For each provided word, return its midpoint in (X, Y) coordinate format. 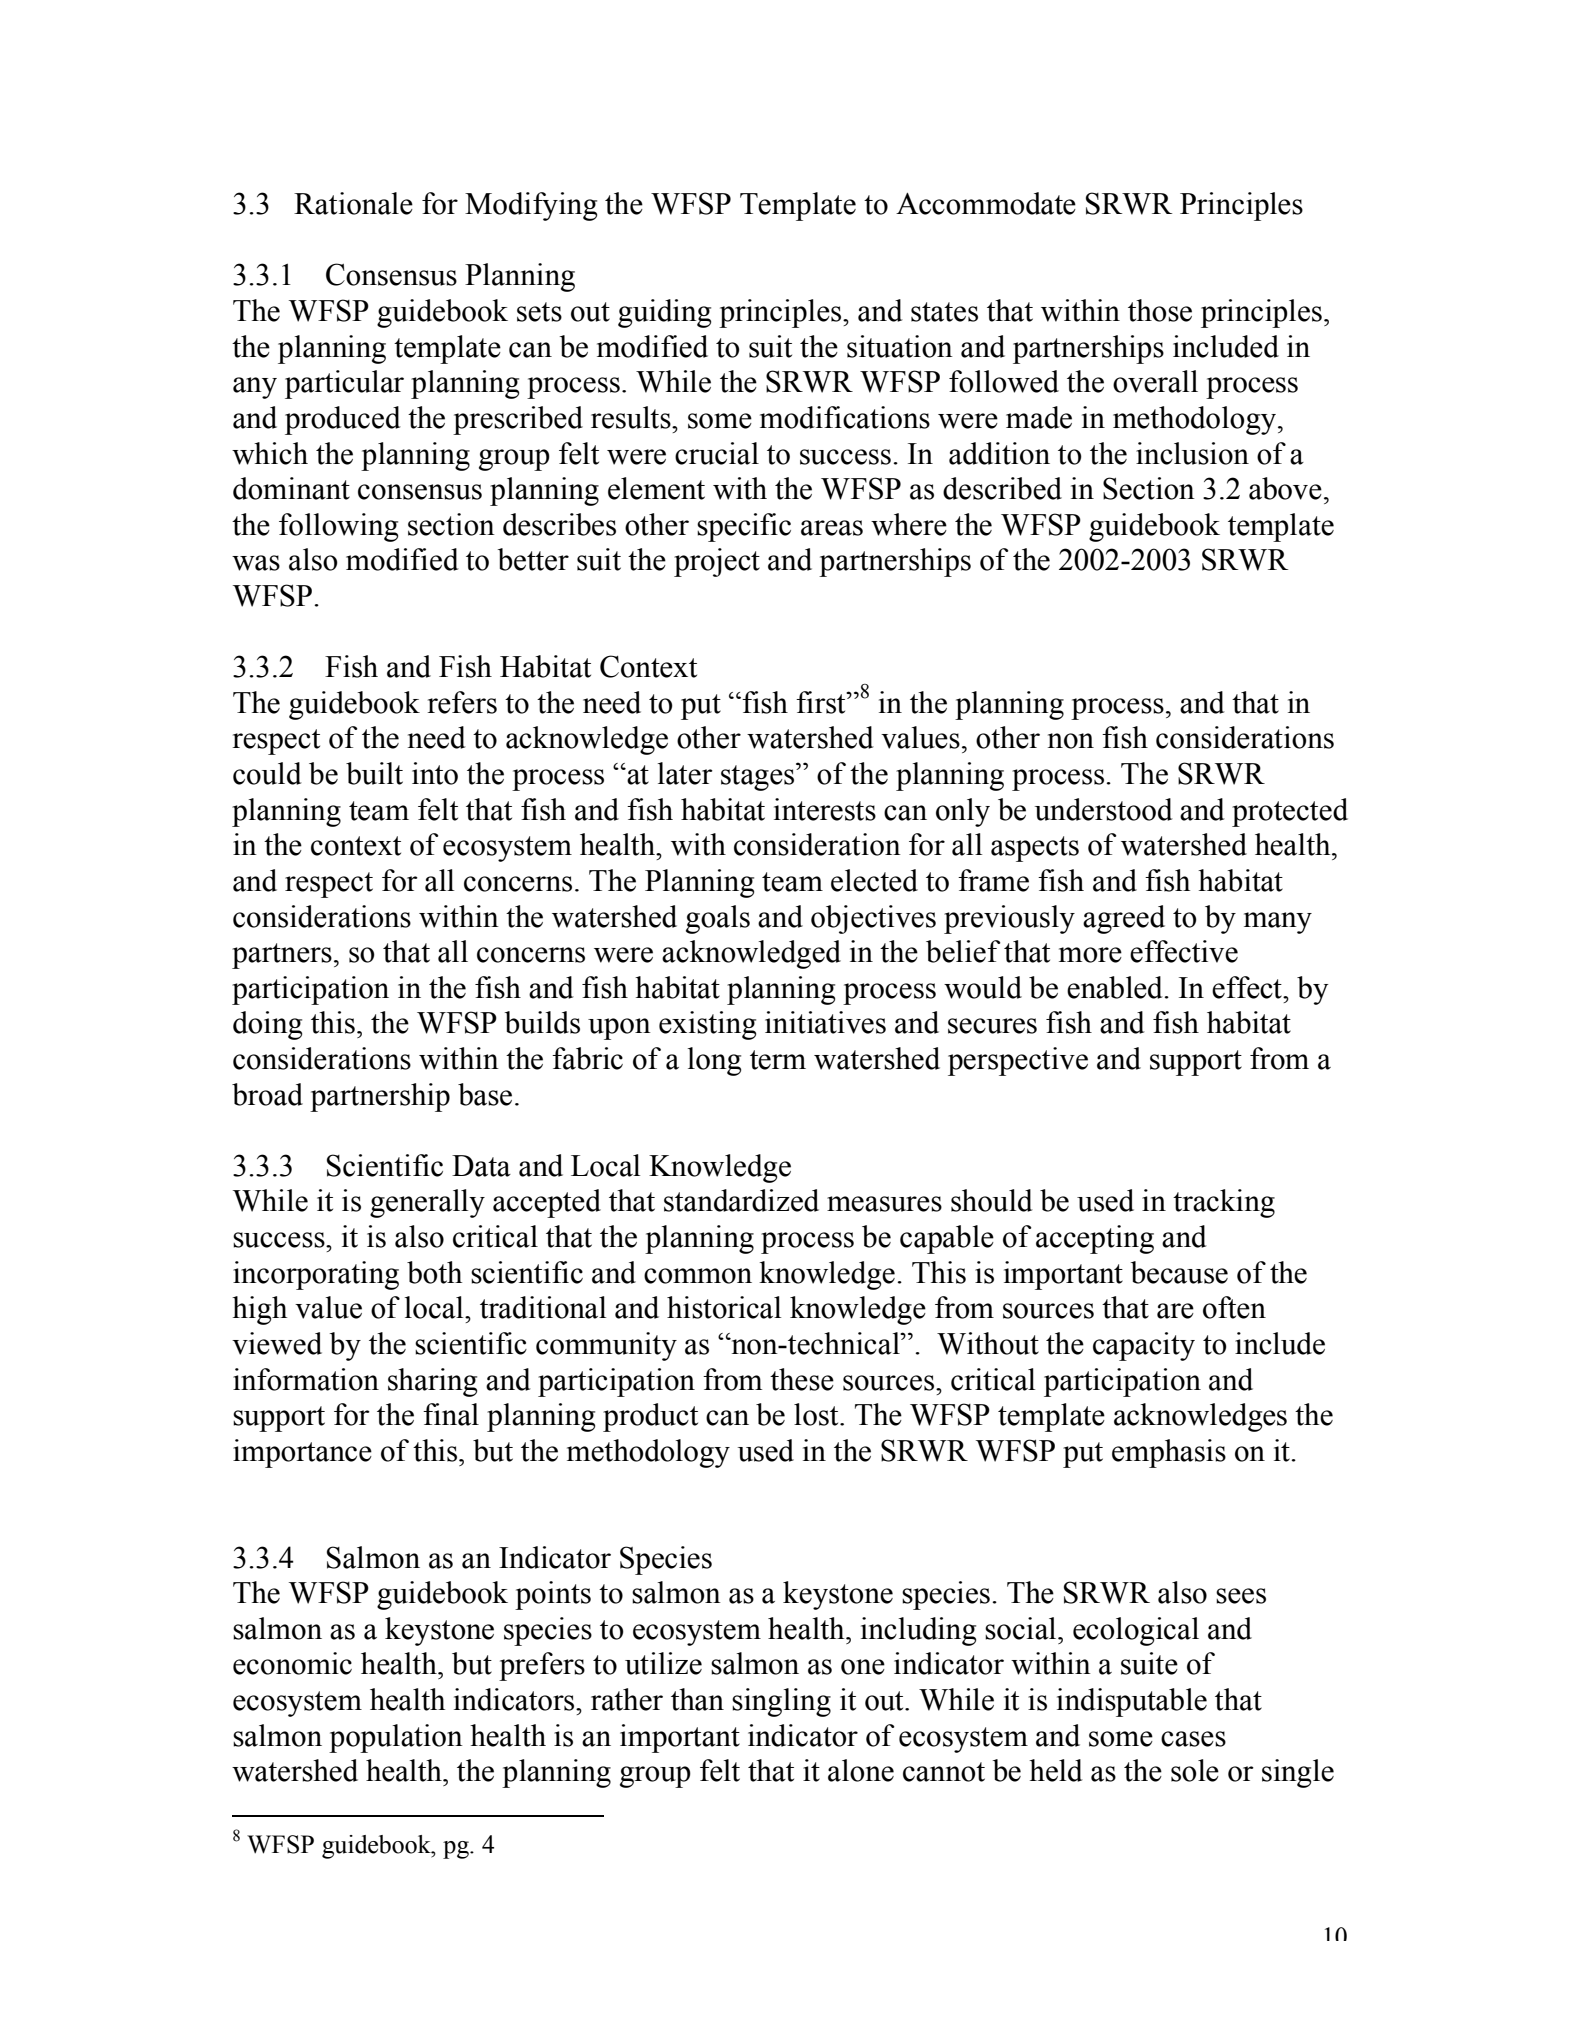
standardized (741, 1200)
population (396, 1738)
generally (427, 1203)
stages (759, 777)
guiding (664, 313)
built (374, 773)
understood (1104, 809)
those (1160, 310)
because (1179, 1272)
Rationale (353, 203)
